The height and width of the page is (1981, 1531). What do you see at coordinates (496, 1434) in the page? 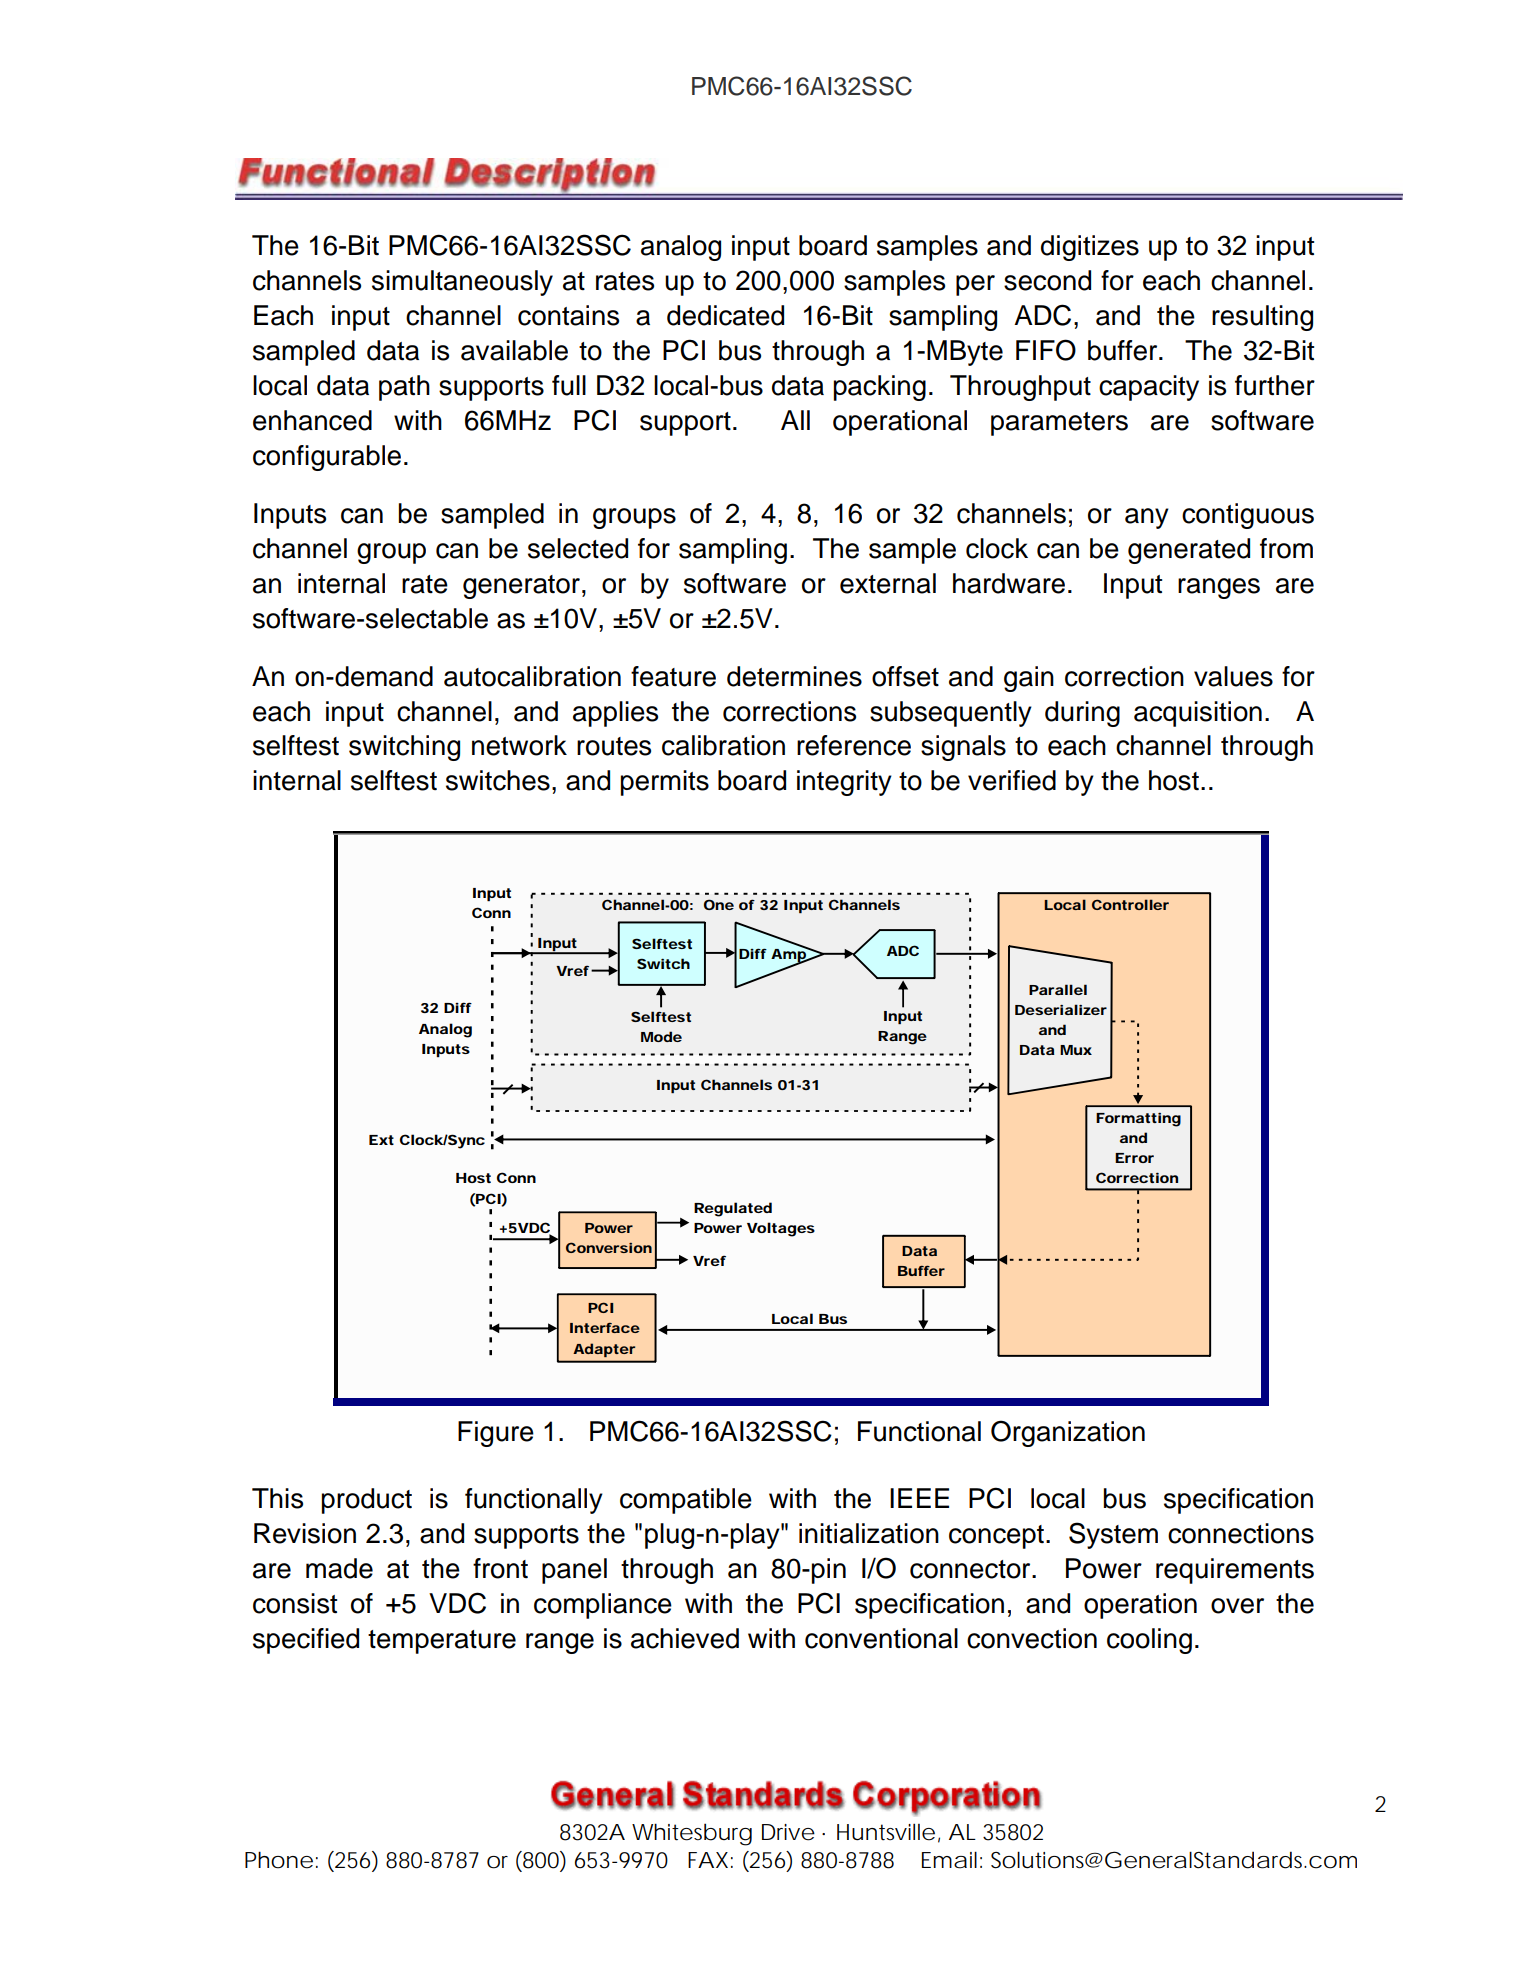
I see `Figure` at bounding box center [496, 1434].
